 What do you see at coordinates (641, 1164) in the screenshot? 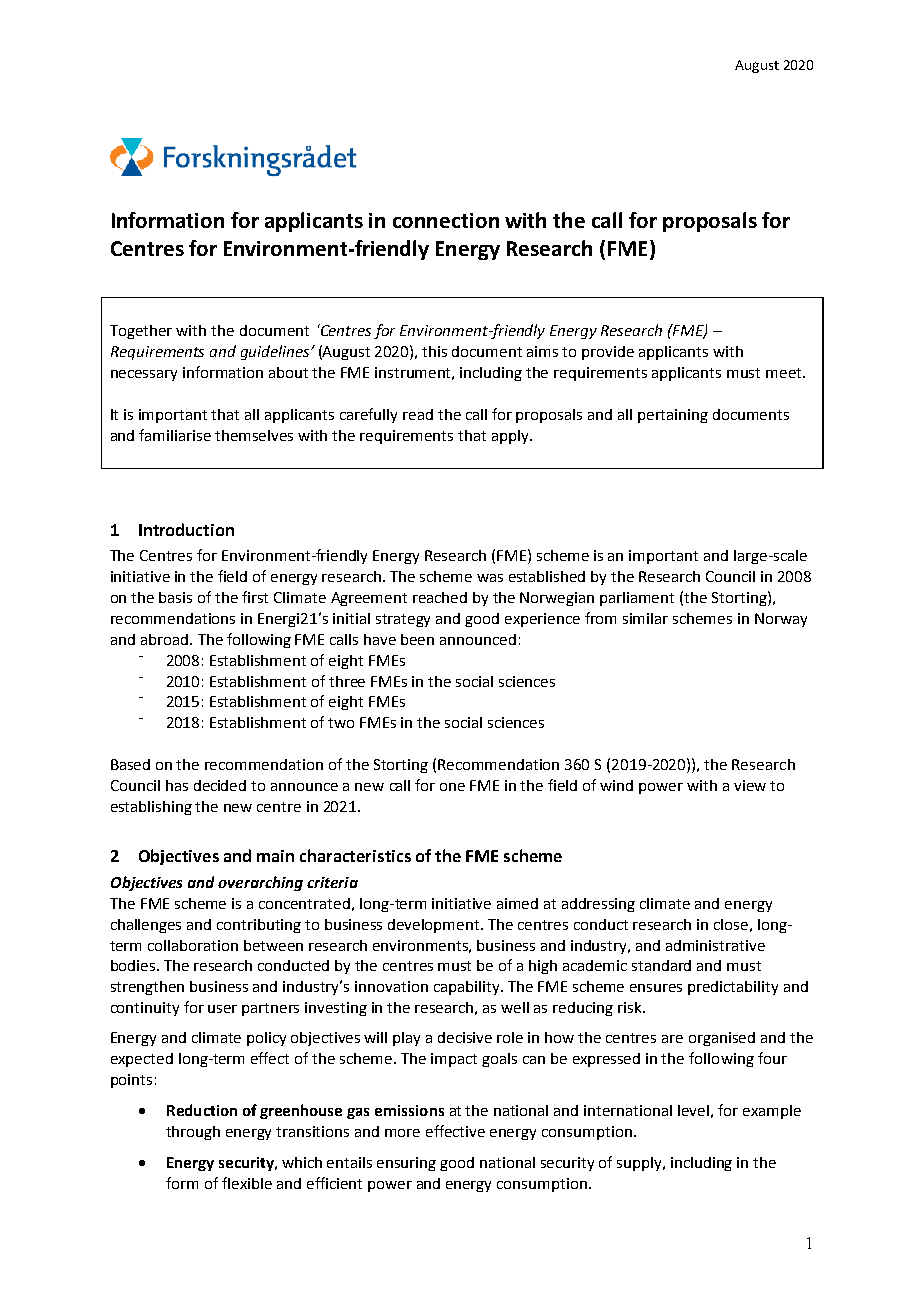
I see `supply` at bounding box center [641, 1164].
